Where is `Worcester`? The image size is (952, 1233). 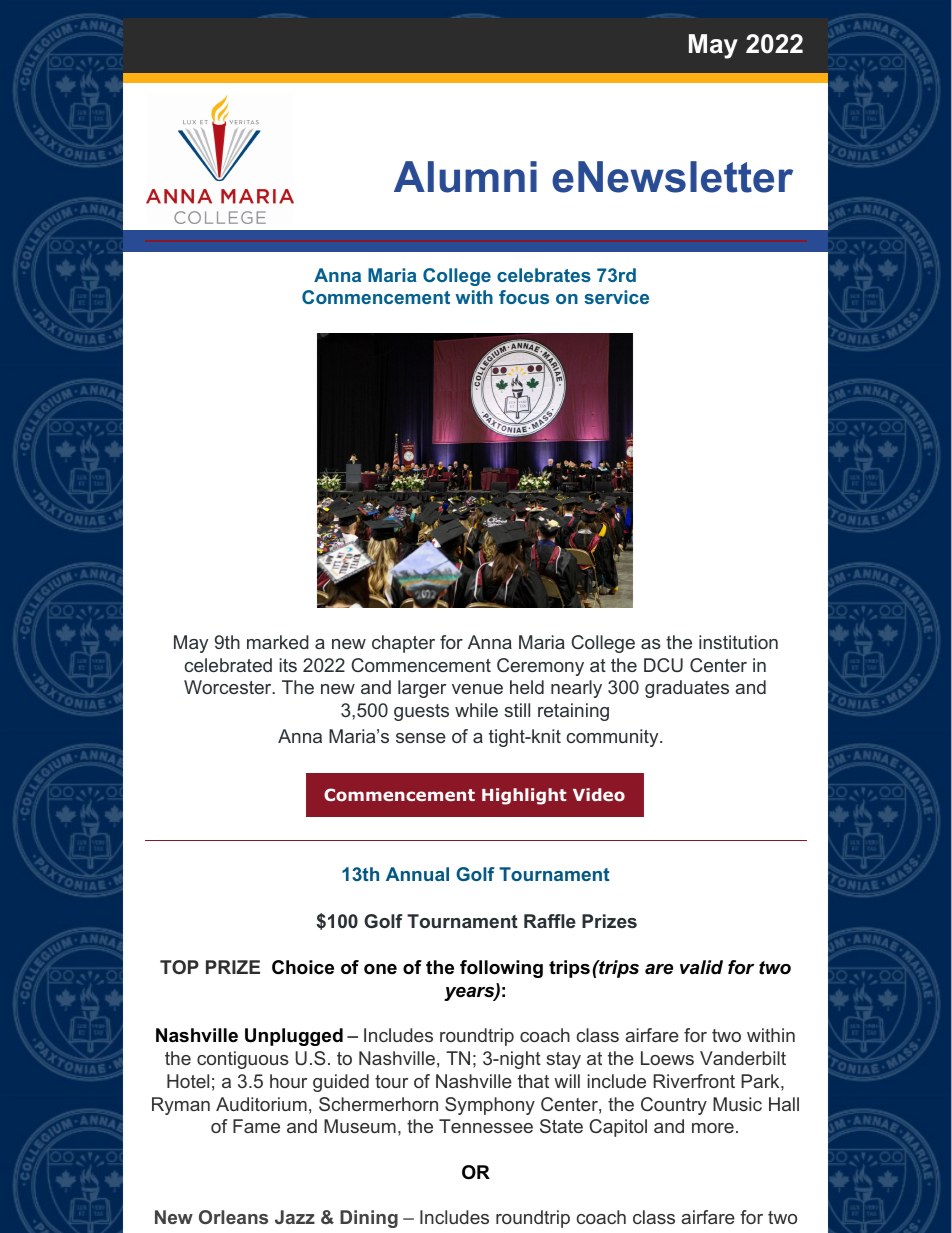 Worcester is located at coordinates (229, 687).
